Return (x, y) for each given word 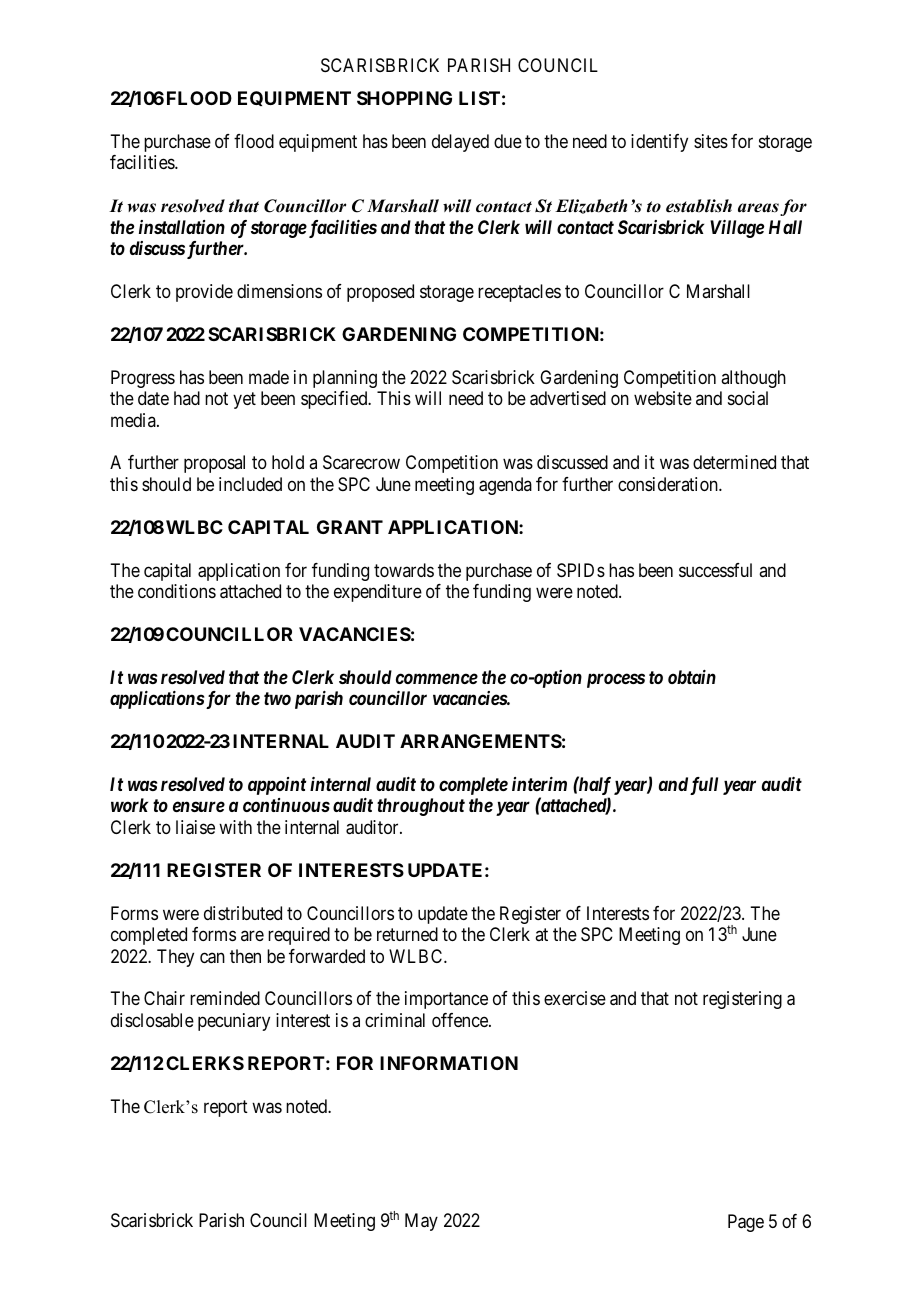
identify (659, 143)
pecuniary (234, 1022)
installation (182, 227)
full (704, 786)
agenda (505, 486)
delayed (460, 143)
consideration (669, 484)
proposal (214, 464)
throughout (421, 807)
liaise (195, 827)
